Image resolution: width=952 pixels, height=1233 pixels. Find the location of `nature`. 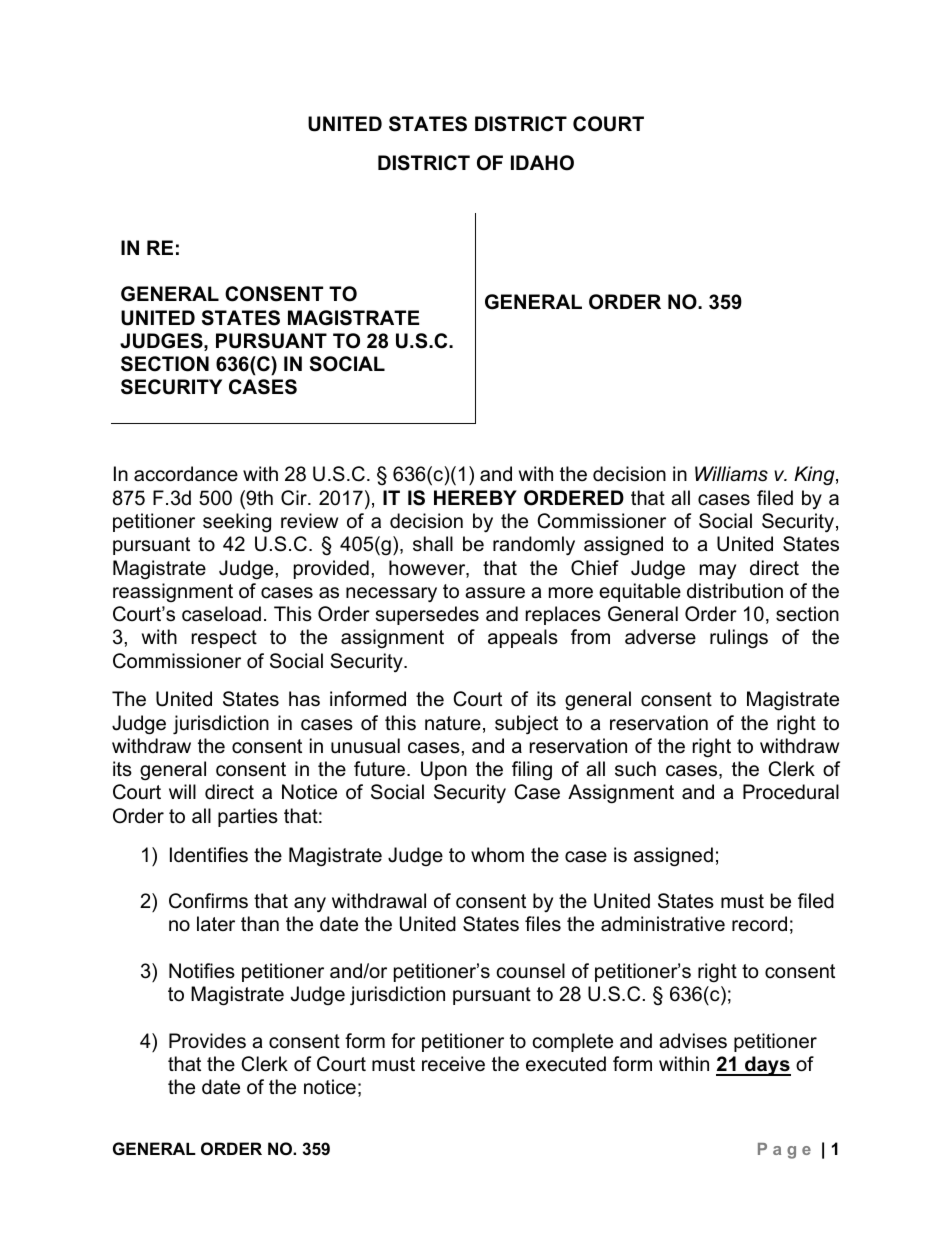

nature is located at coordinates (453, 723).
